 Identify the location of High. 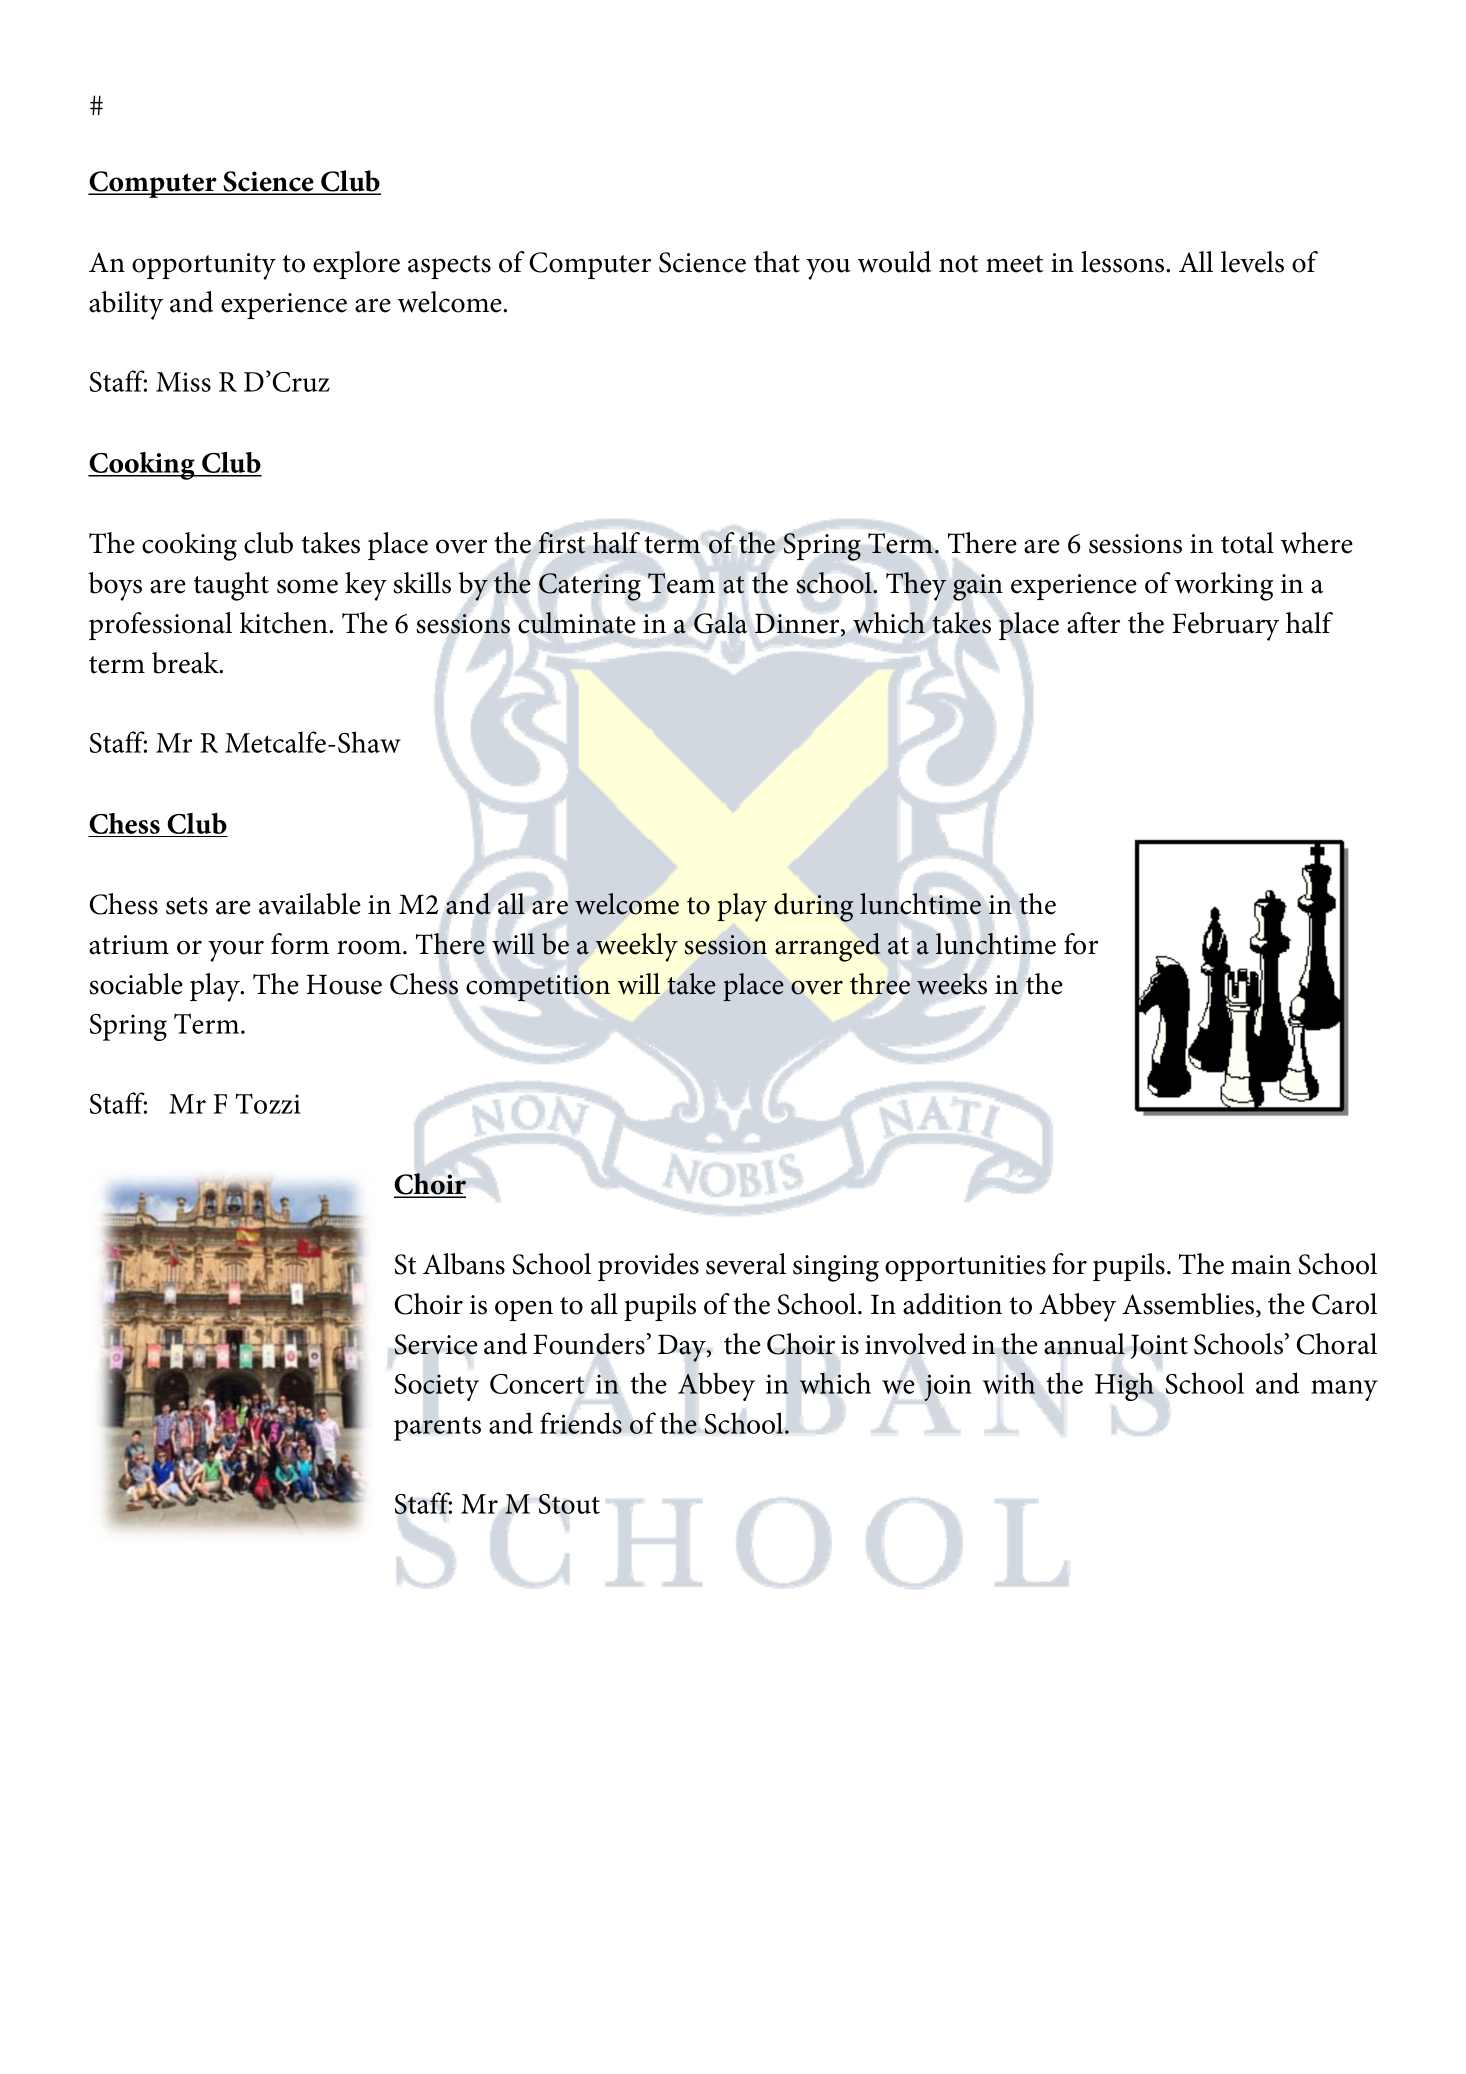
(1124, 1386).
